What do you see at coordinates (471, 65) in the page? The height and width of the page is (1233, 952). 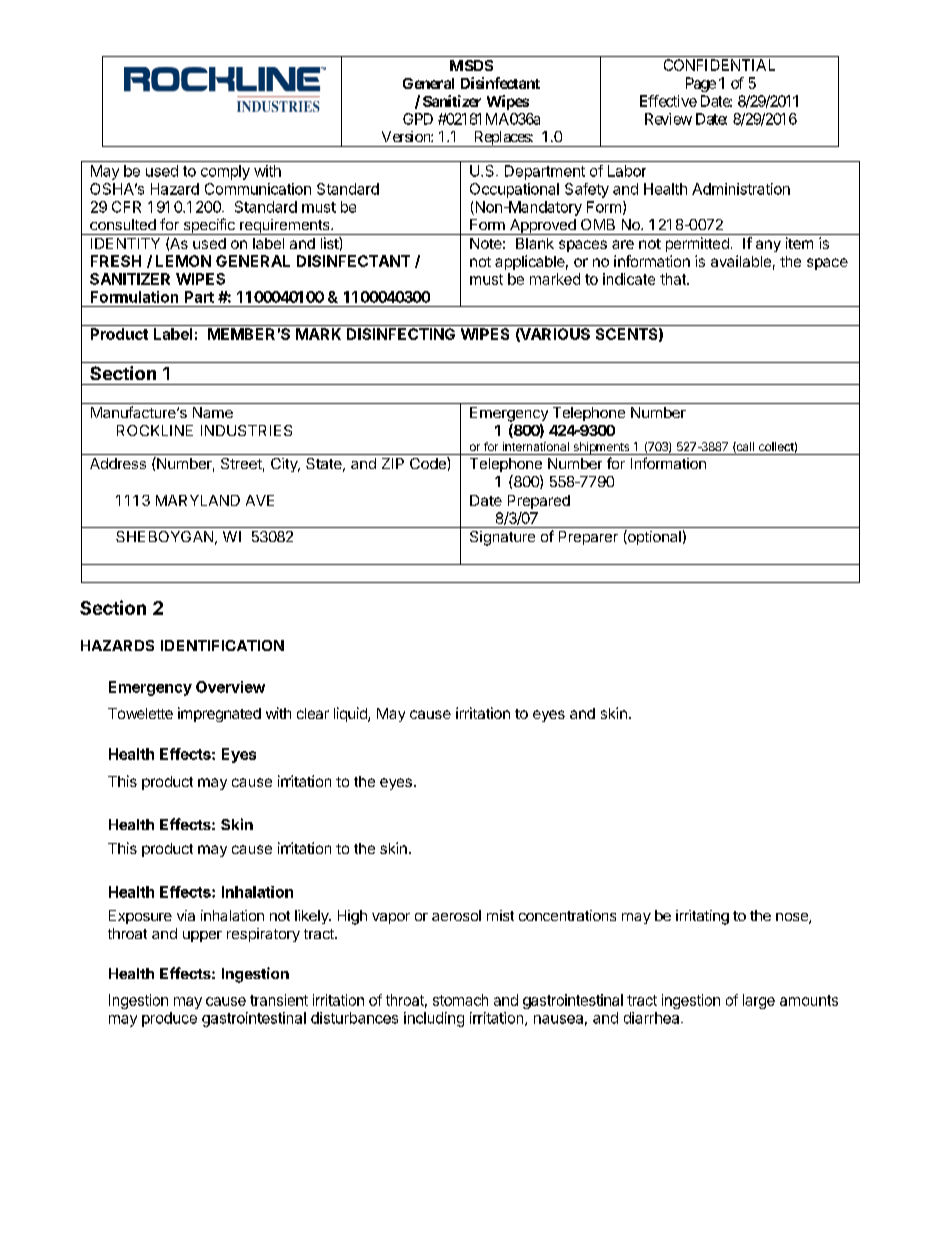 I see `MSDS` at bounding box center [471, 65].
